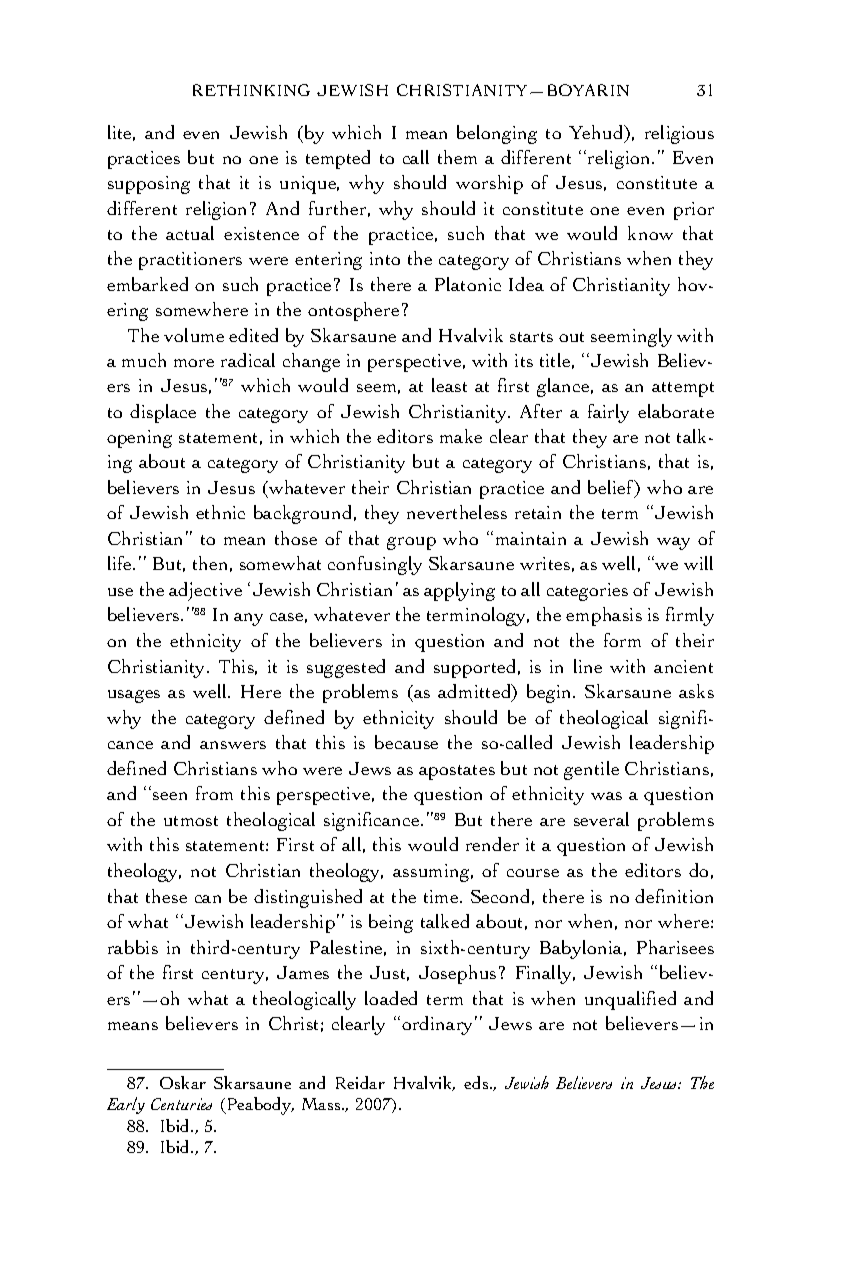 The image size is (846, 1269). Describe the element at coordinates (608, 413) in the image. I see `fairly` at that location.
